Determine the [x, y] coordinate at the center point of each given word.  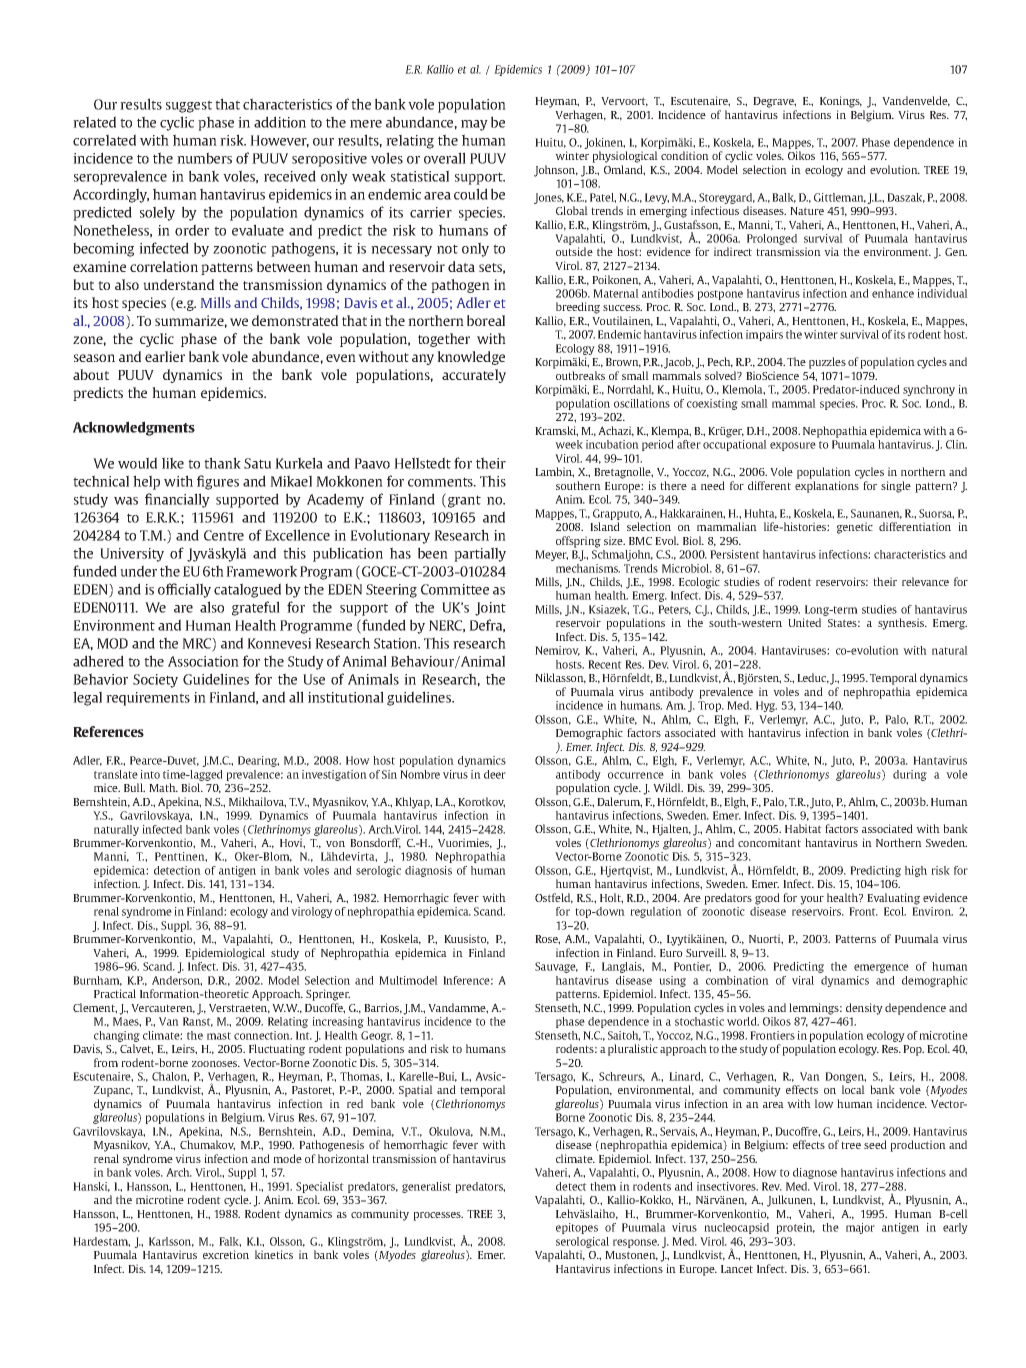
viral [803, 980]
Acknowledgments [134, 428]
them [603, 1186]
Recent [605, 664]
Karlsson [171, 1242]
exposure [793, 446]
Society [155, 681]
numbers [204, 158]
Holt [611, 898]
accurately [474, 376]
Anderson [177, 981]
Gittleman [840, 198]
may [474, 125]
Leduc [813, 678]
